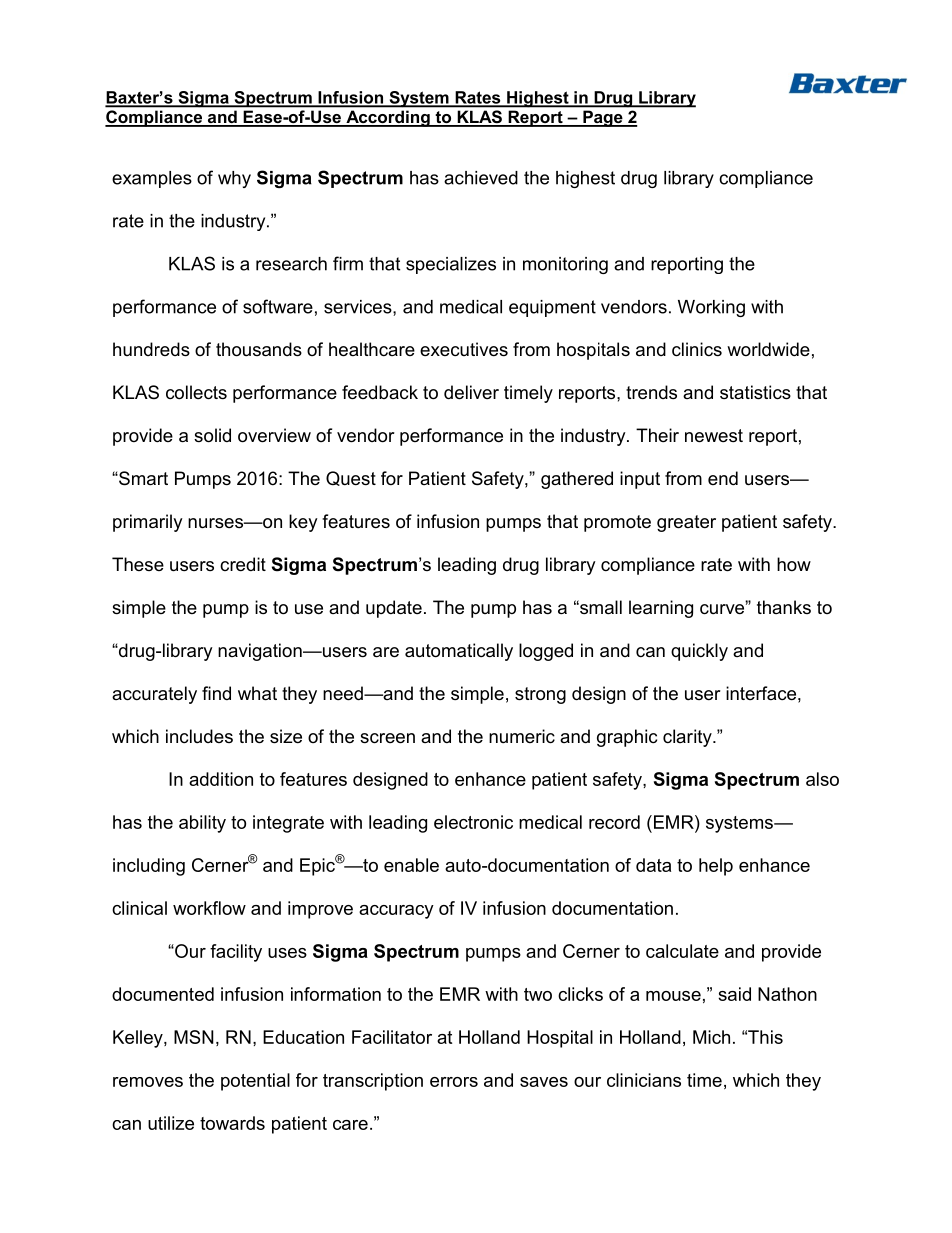  I want to click on potential, so click(255, 1082).
